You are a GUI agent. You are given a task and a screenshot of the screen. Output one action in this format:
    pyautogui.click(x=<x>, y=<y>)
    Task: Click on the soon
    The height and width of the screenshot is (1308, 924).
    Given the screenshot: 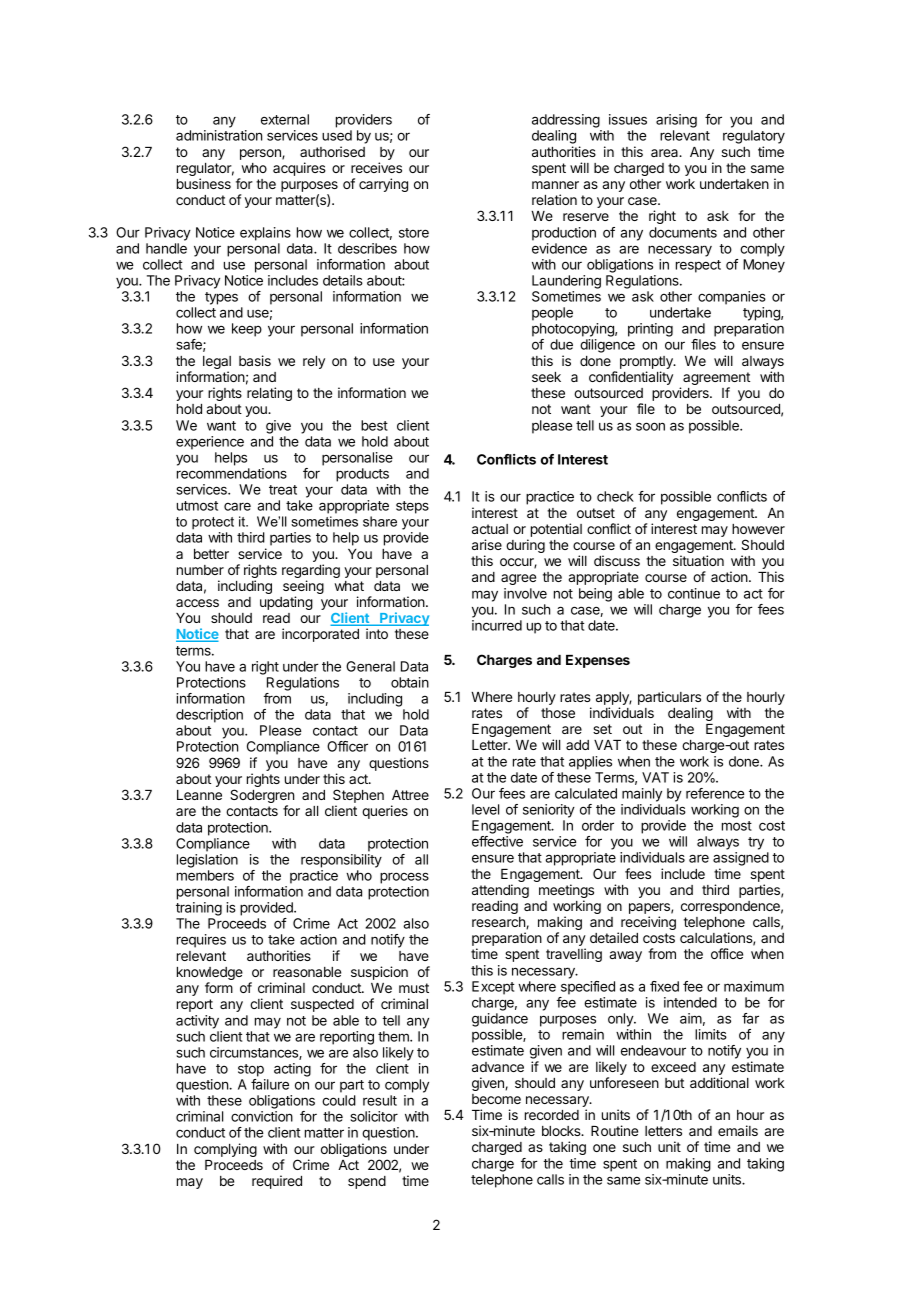 What is the action you would take?
    pyautogui.click(x=650, y=426)
